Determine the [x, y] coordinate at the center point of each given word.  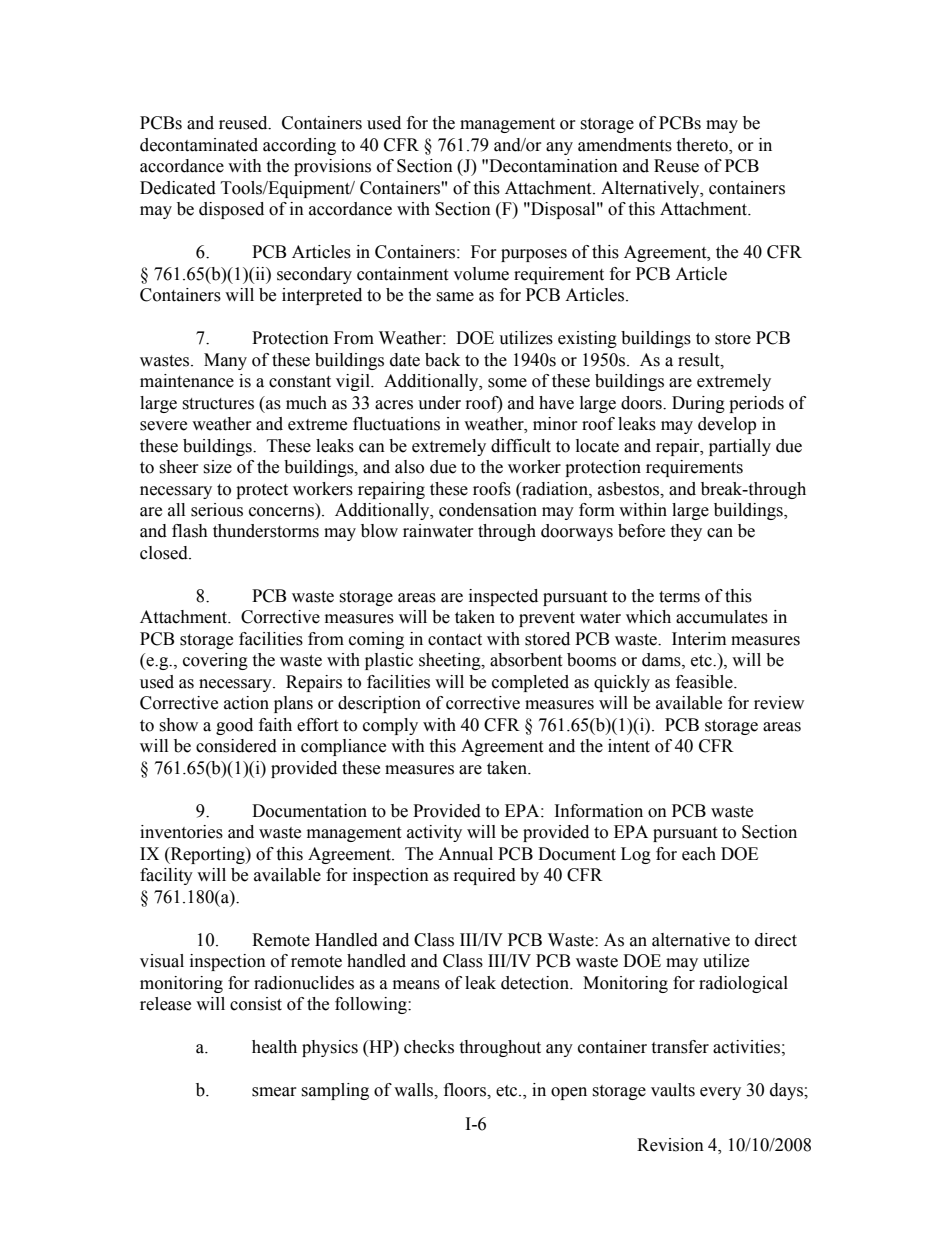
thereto [703, 145]
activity [434, 833]
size [217, 467]
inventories [181, 832]
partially [740, 447]
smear [274, 1092]
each [699, 854]
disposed [231, 210]
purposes [534, 255]
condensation [488, 510]
